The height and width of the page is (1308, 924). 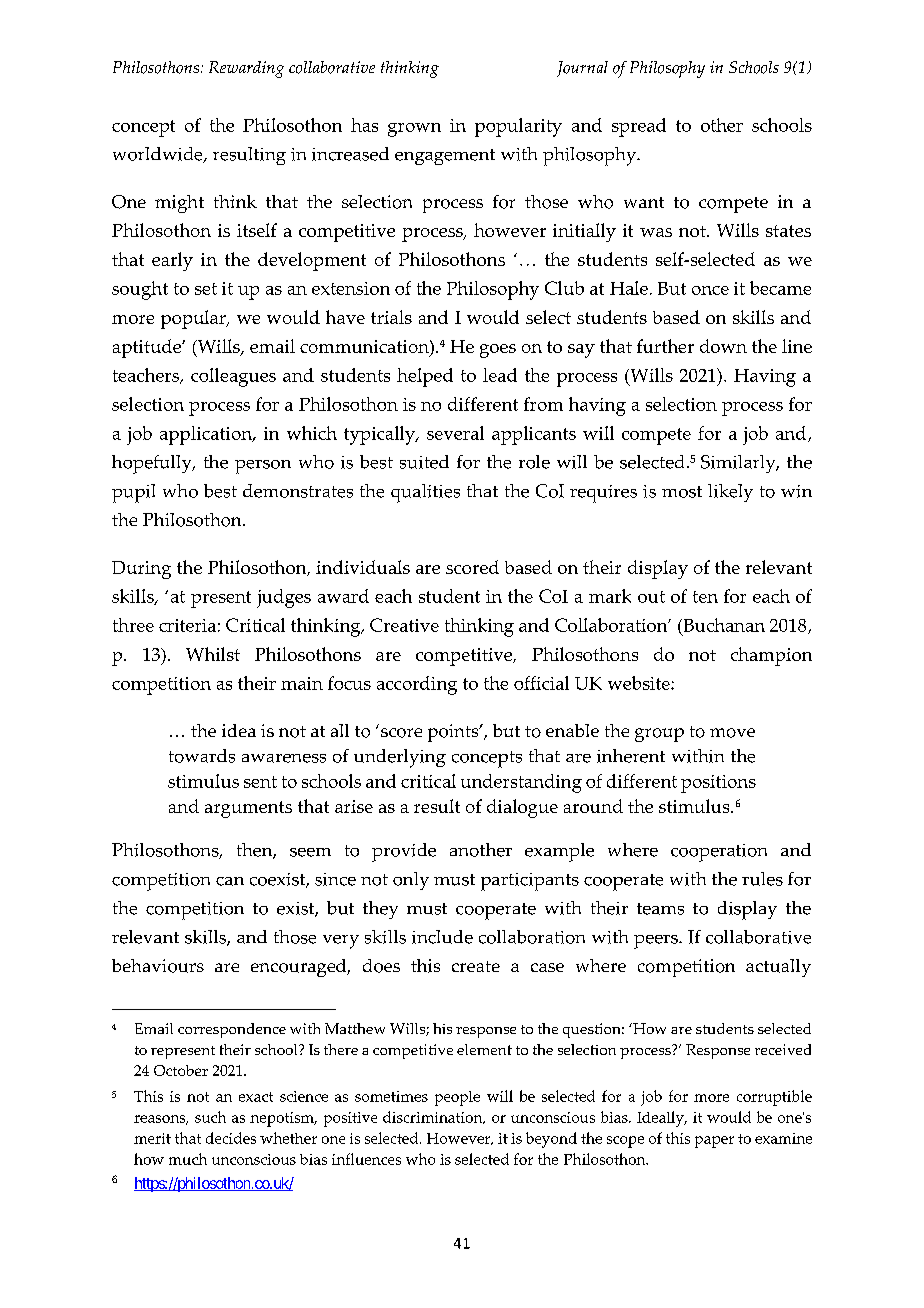 What do you see at coordinates (404, 625) in the page?
I see `Creative` at bounding box center [404, 625].
